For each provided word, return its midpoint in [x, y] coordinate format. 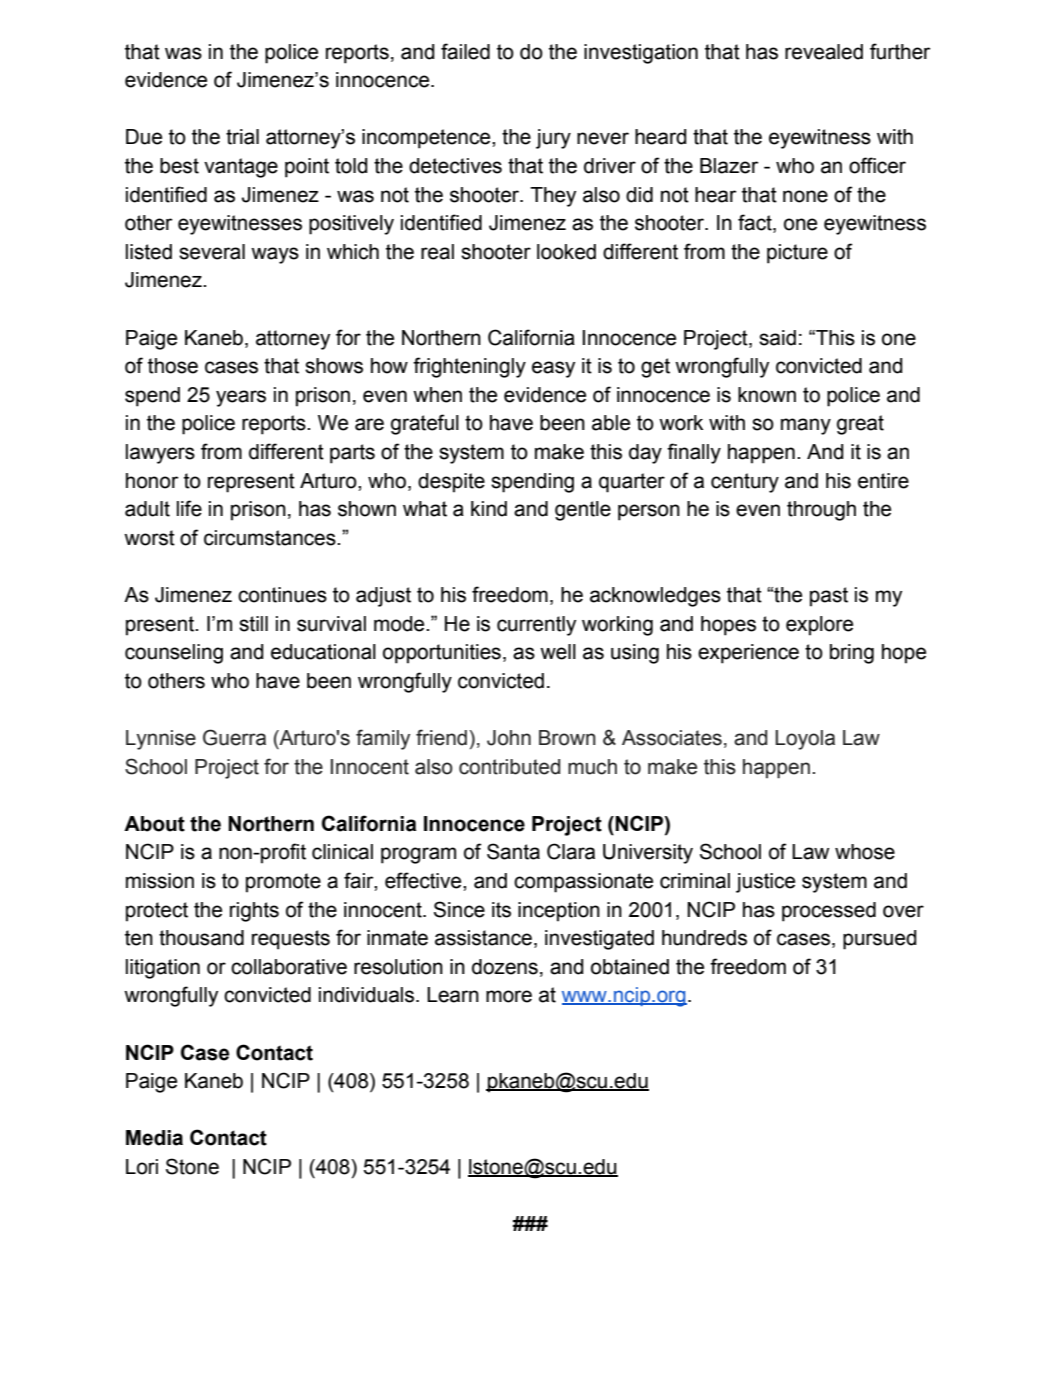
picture [797, 254]
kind [489, 509]
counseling [174, 654]
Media [154, 1138]
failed [465, 51]
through [821, 511]
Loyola [805, 740]
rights [254, 912]
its [501, 910]
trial [242, 137]
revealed [824, 52]
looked [566, 252]
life [189, 508]
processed [829, 912]
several [212, 252]
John [509, 738]
